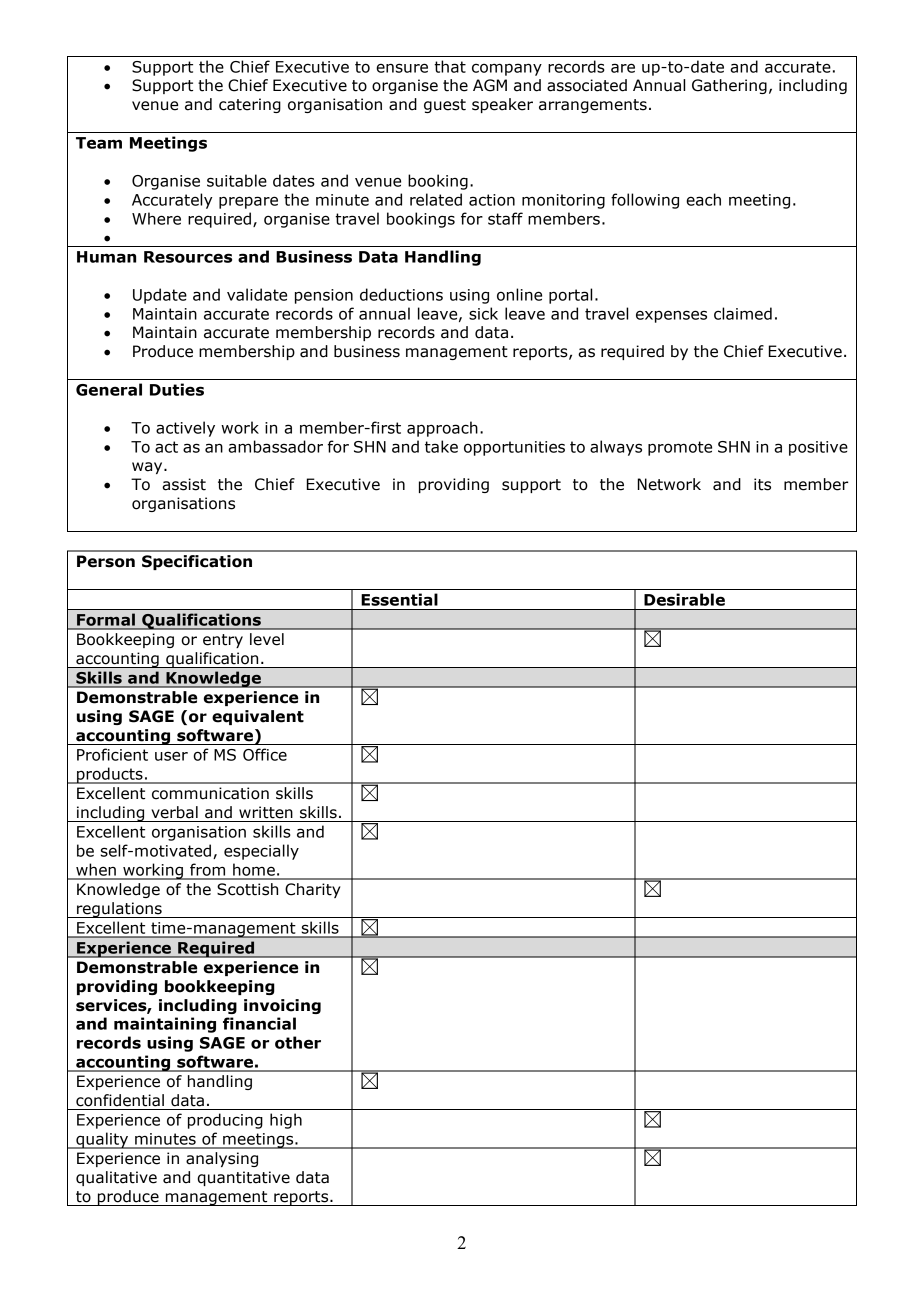 This page has width=924, height=1308. Describe the element at coordinates (243, 1178) in the page. I see `quantitative` at that location.
